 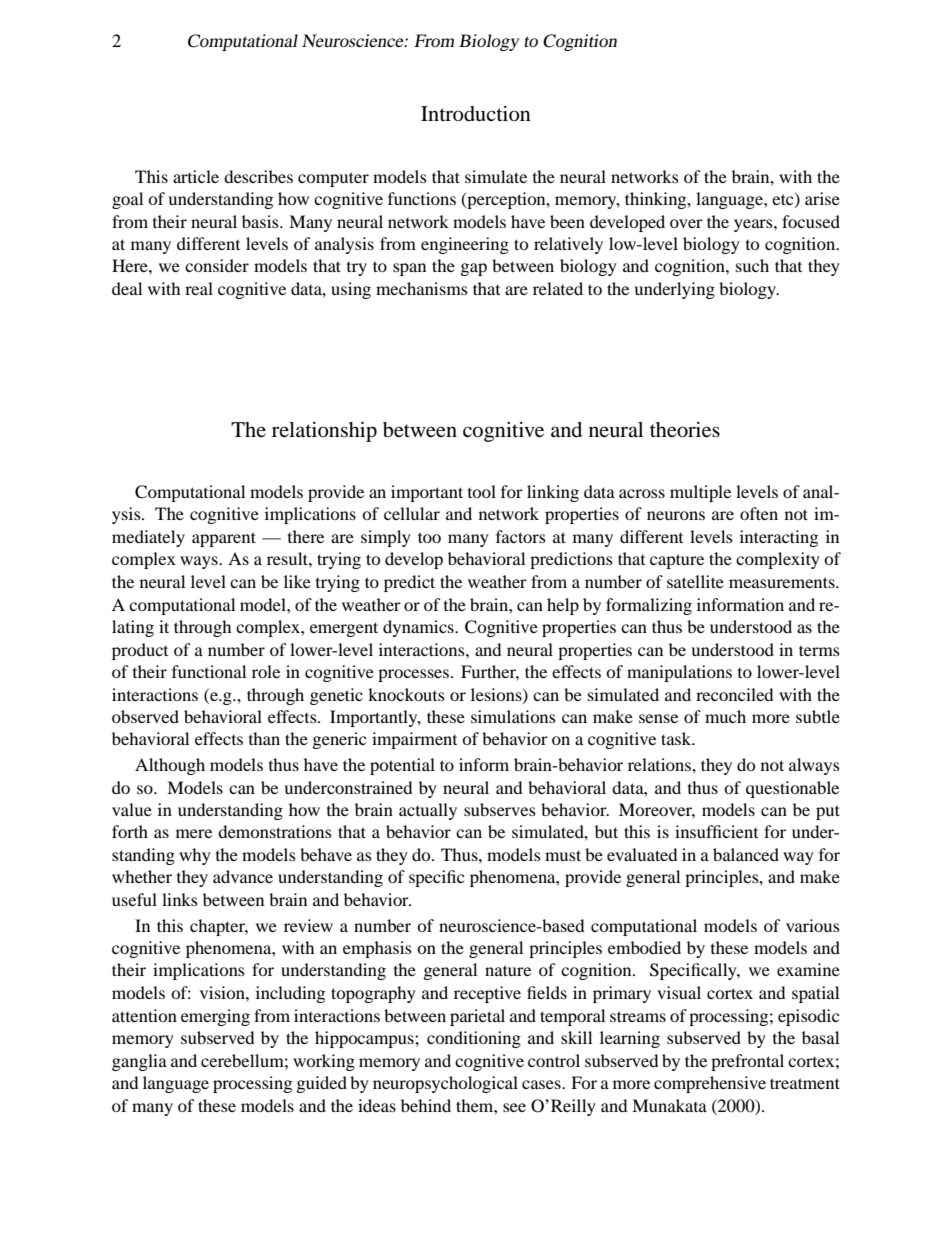 I want to click on ganglia, so click(x=139, y=1062).
